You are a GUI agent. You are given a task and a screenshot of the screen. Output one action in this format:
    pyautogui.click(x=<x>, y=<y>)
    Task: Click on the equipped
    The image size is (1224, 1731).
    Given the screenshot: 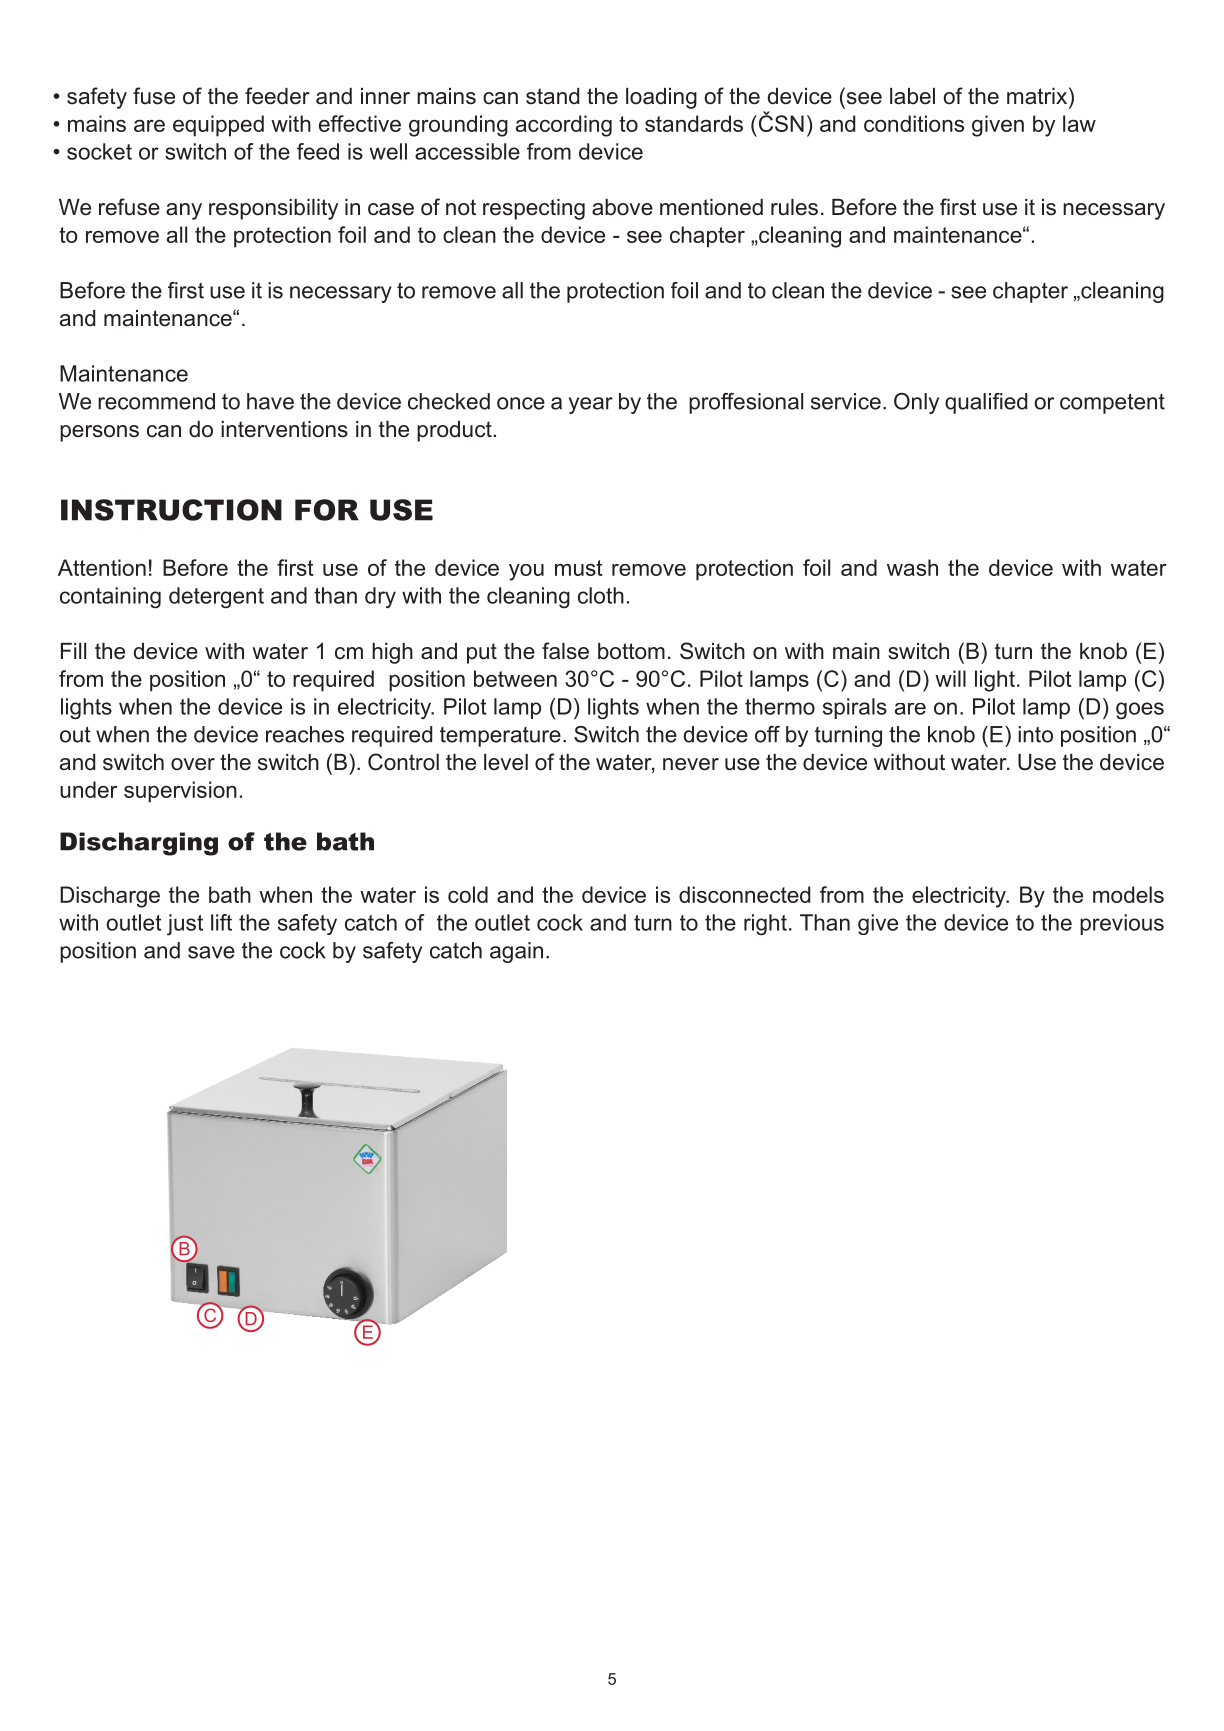 What is the action you would take?
    pyautogui.click(x=218, y=126)
